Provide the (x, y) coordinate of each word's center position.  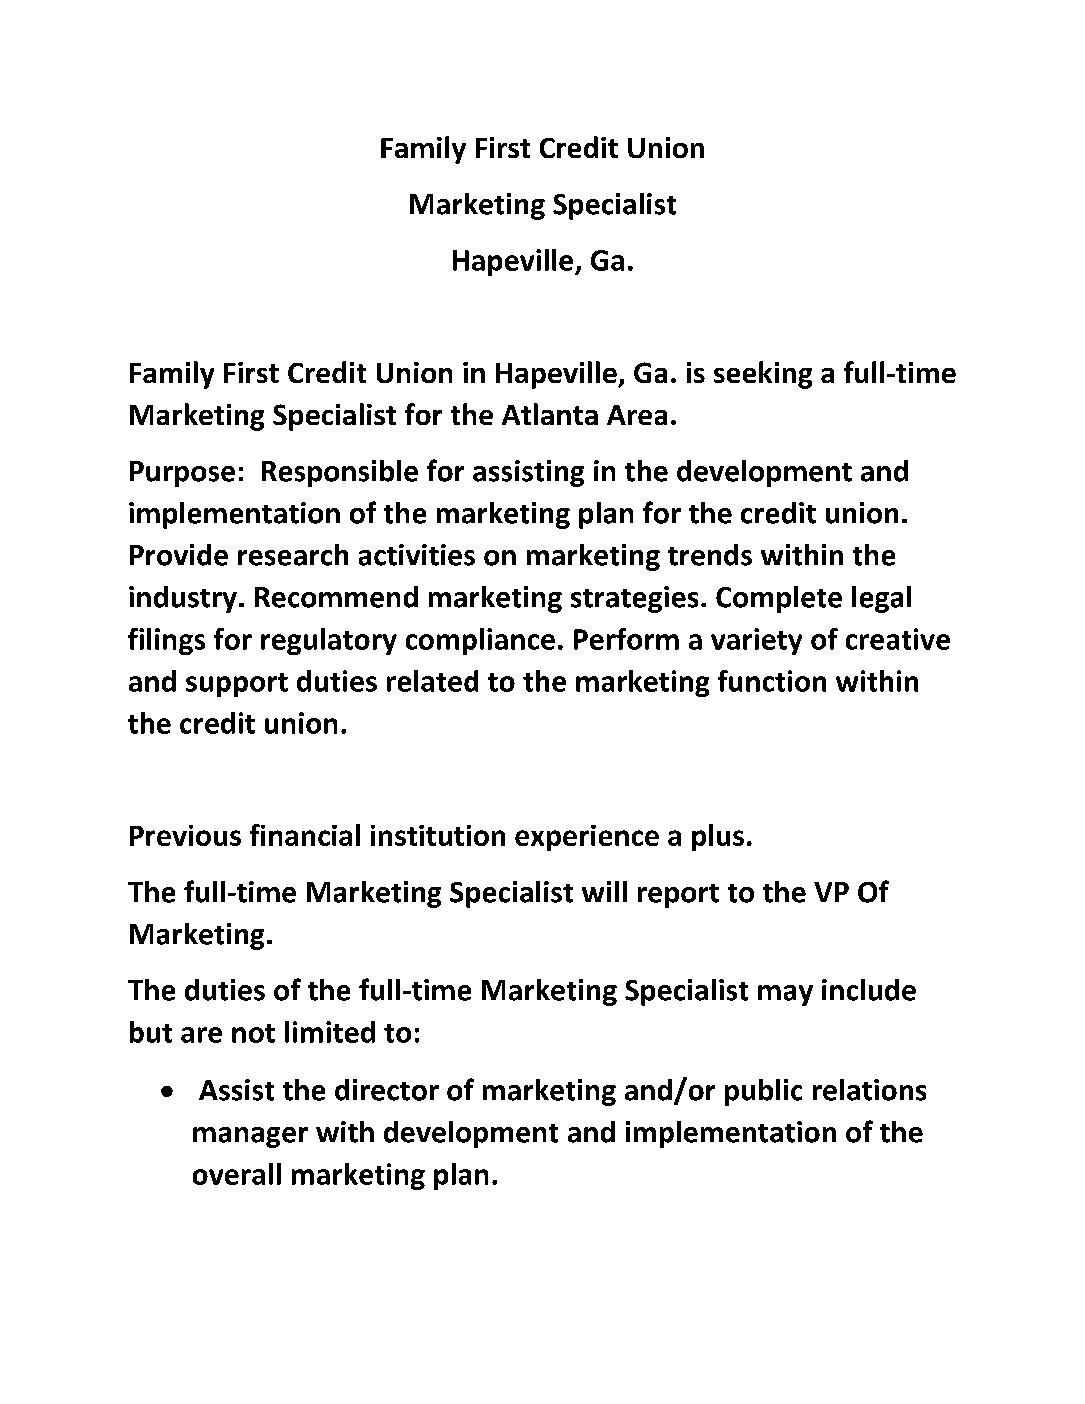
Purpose (182, 474)
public (763, 1092)
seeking (763, 375)
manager (250, 1137)
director (387, 1090)
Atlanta (550, 414)
